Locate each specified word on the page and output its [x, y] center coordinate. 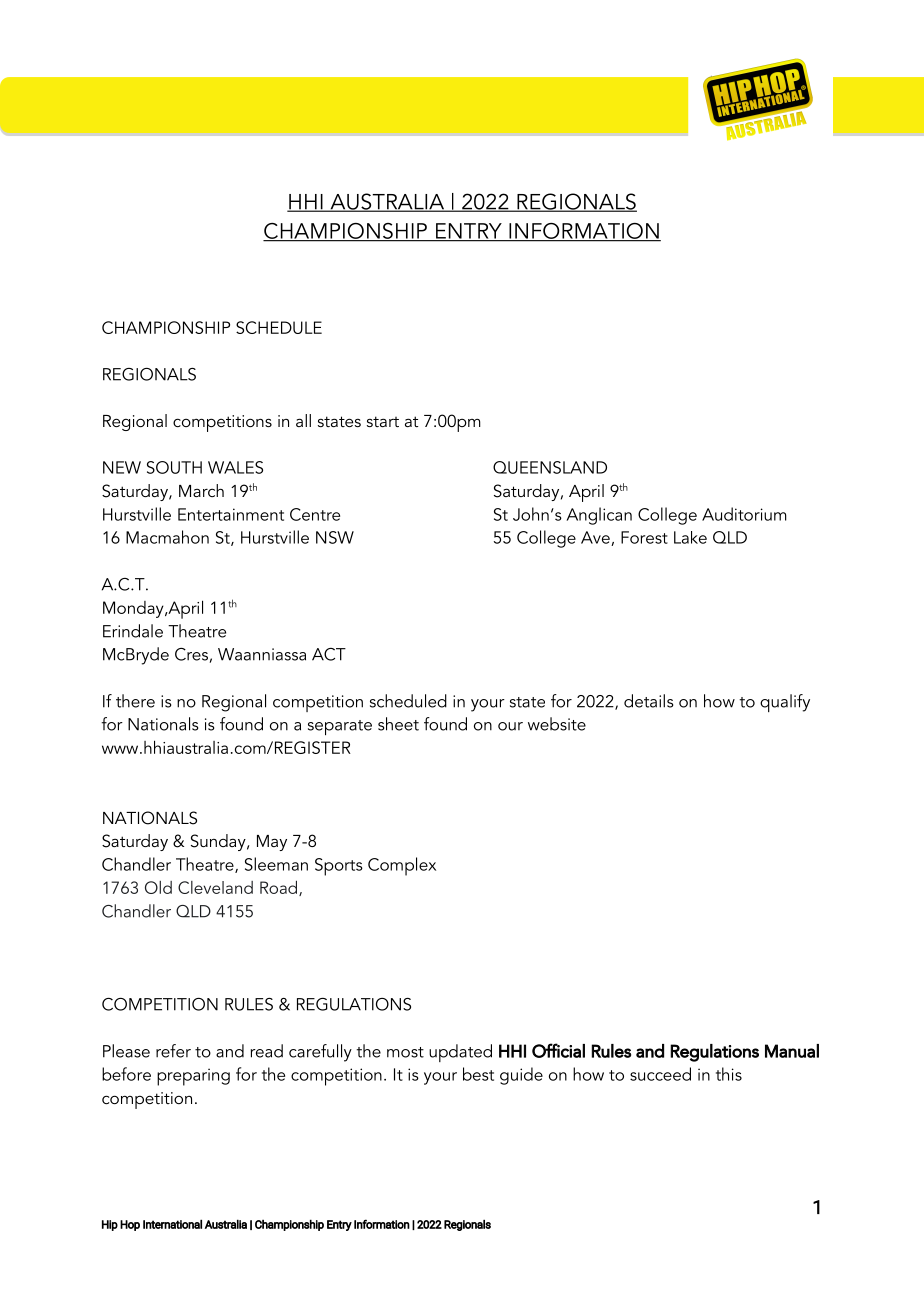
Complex [402, 866]
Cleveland [215, 887]
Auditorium [744, 514]
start [383, 421]
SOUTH [174, 467]
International [172, 1224]
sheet [398, 724]
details [648, 701]
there [135, 701]
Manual [792, 1051]
